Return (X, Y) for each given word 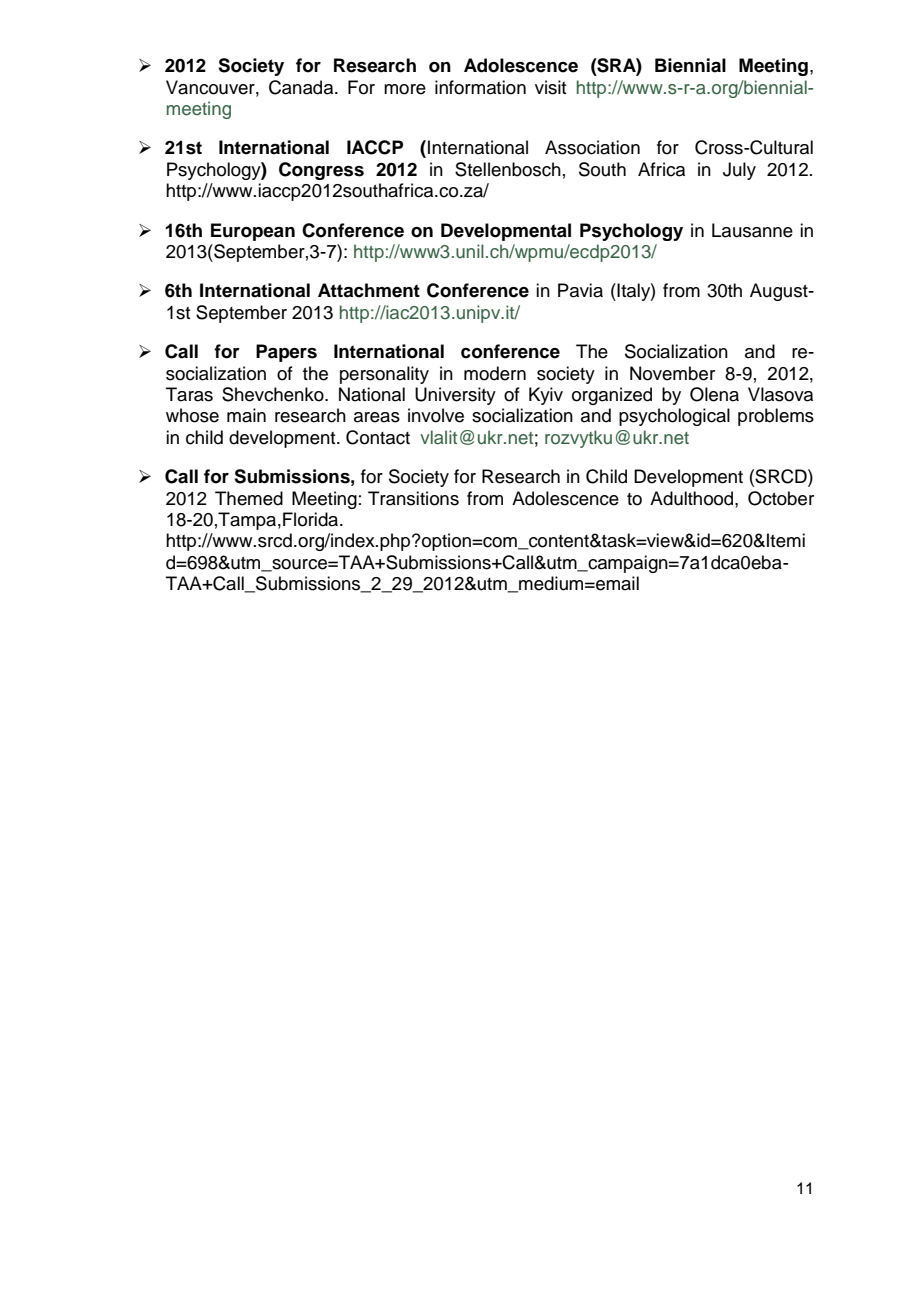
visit (550, 87)
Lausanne (752, 230)
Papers (286, 353)
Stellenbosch (508, 169)
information (480, 87)
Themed (249, 498)
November (672, 373)
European (253, 232)
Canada (302, 87)
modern (495, 373)
